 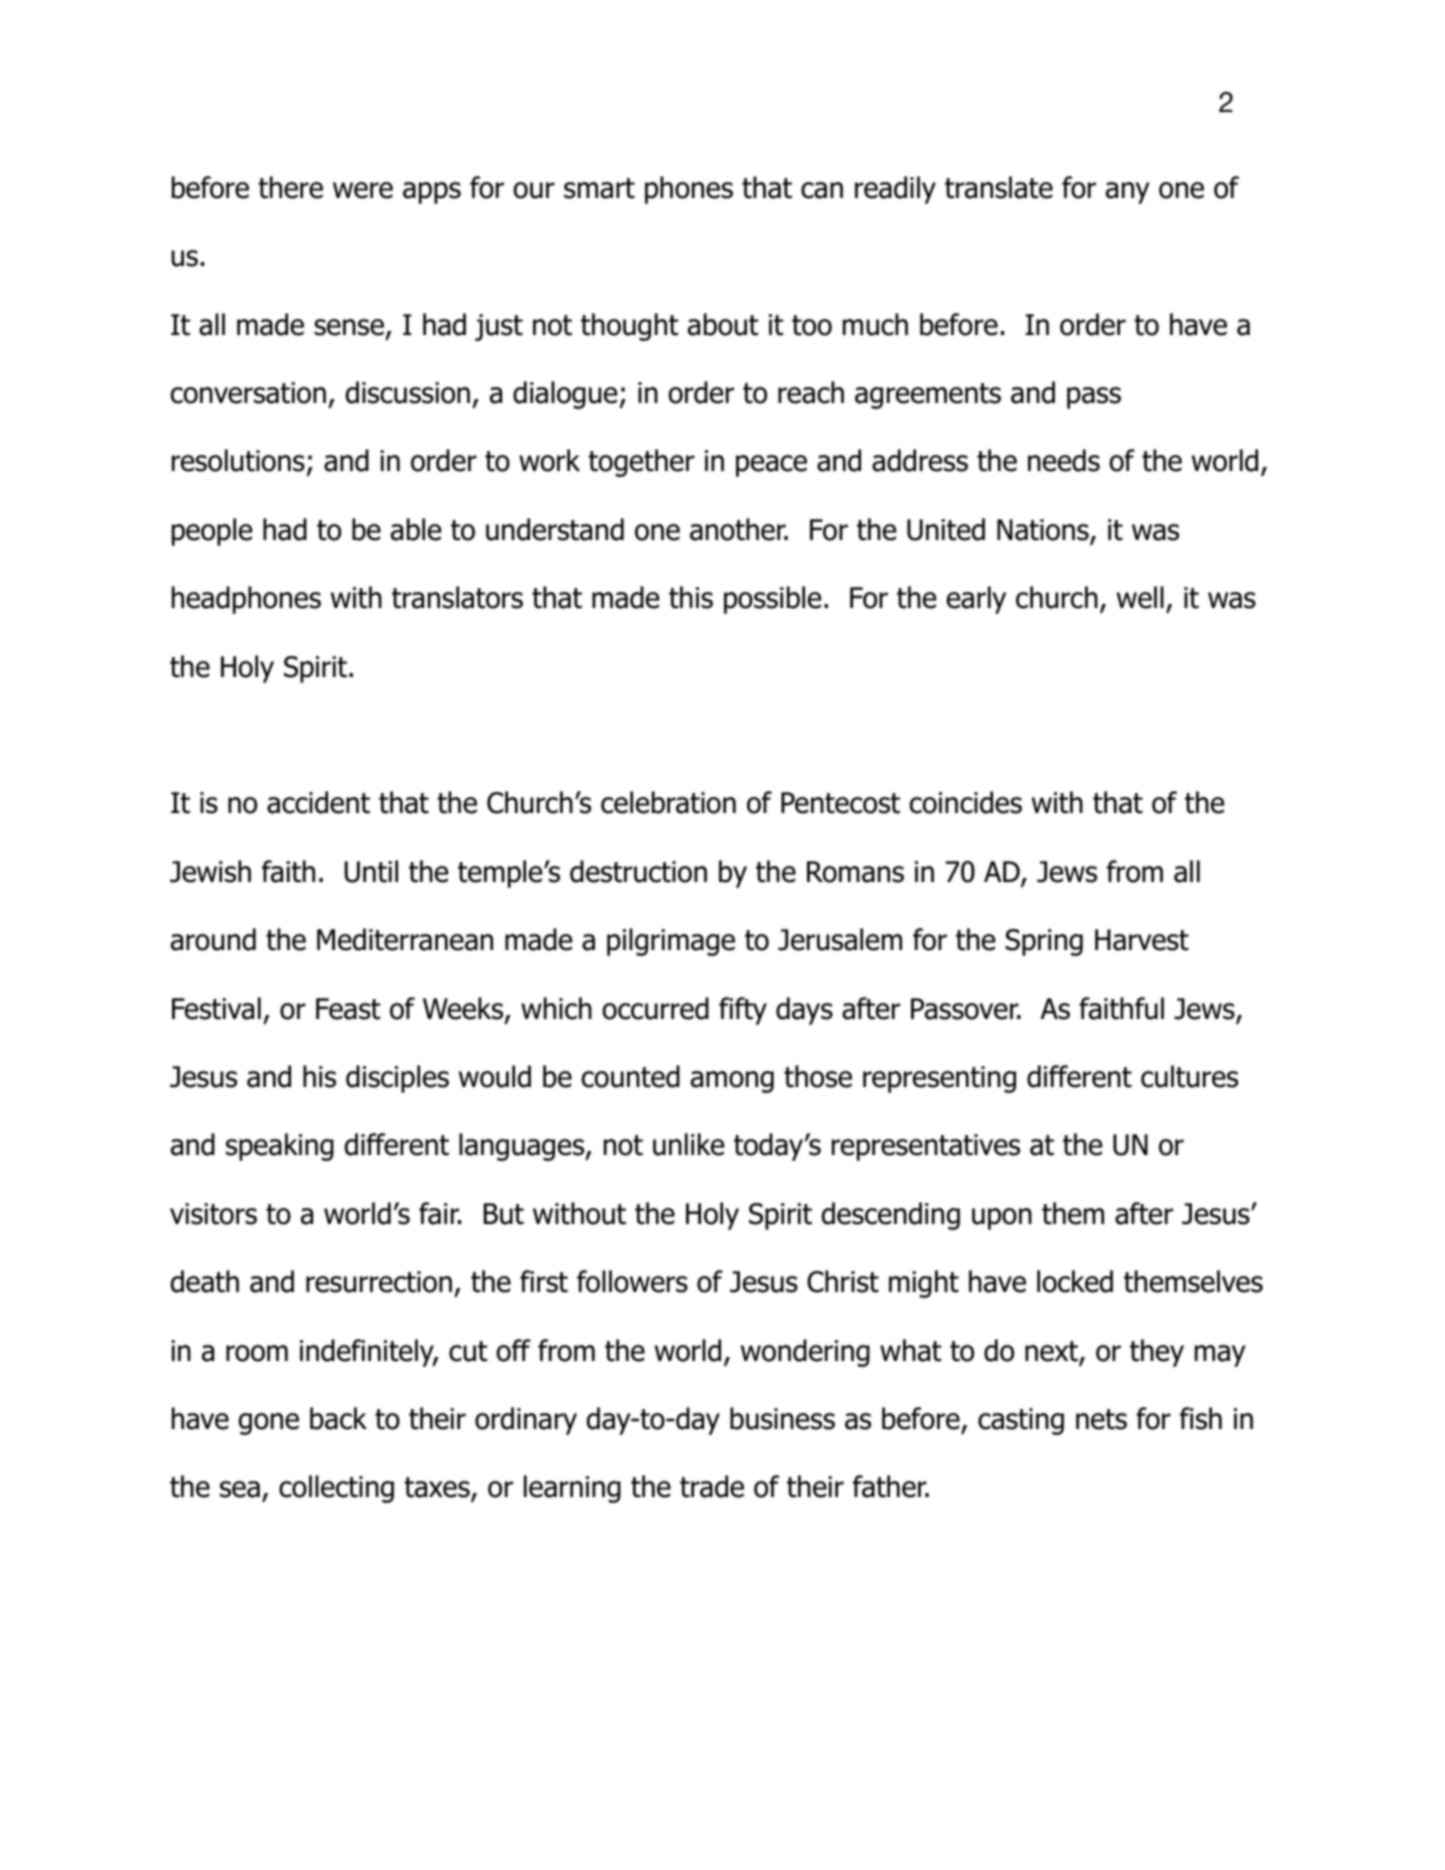 What do you see at coordinates (363, 190) in the document?
I see `were` at bounding box center [363, 190].
